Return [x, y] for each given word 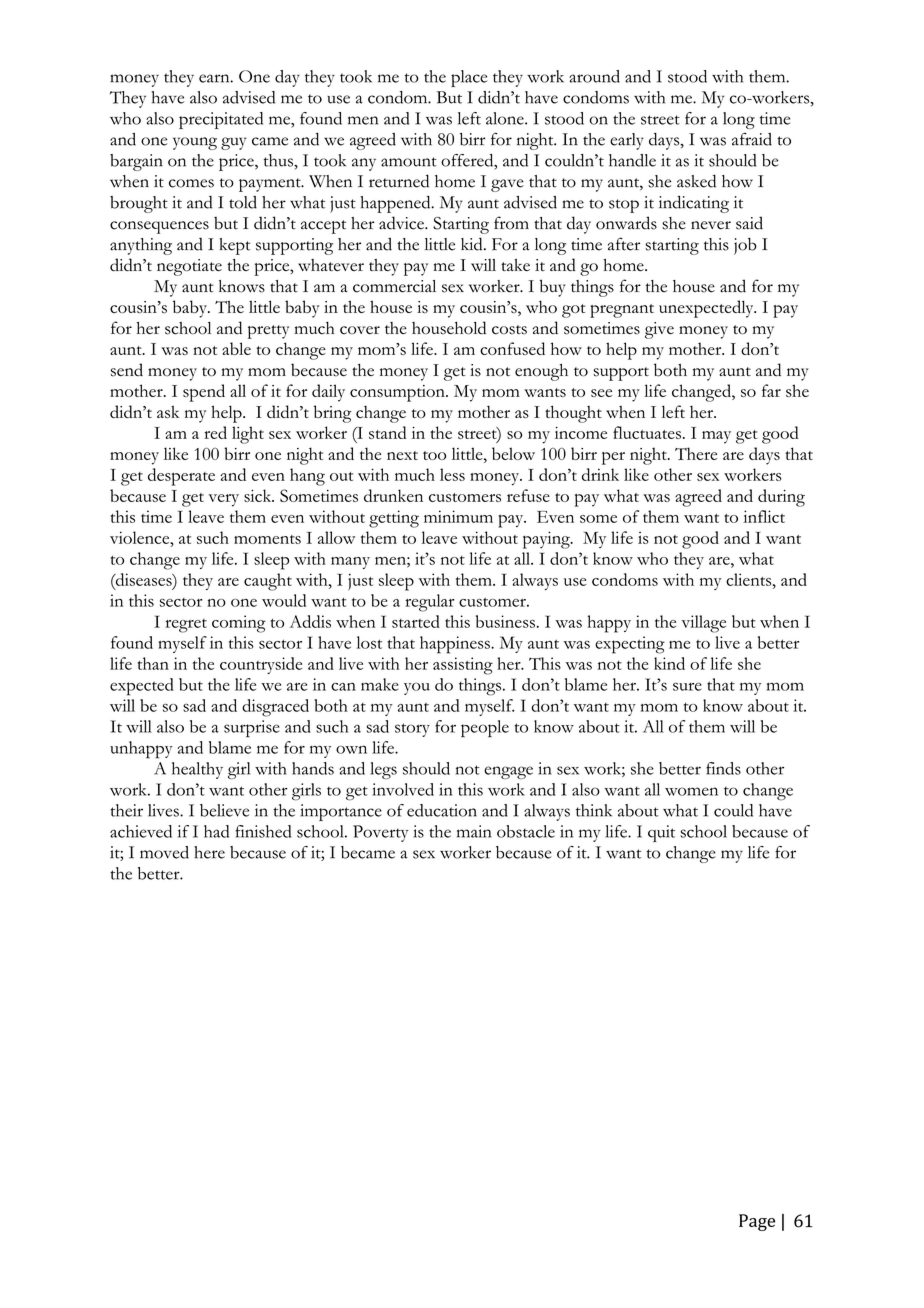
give [659, 330]
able [236, 348]
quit [661, 833]
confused [512, 348]
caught [268, 582]
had [216, 831]
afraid [752, 139]
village [703, 624]
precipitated [221, 120]
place [469, 78]
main [474, 831]
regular [430, 603]
